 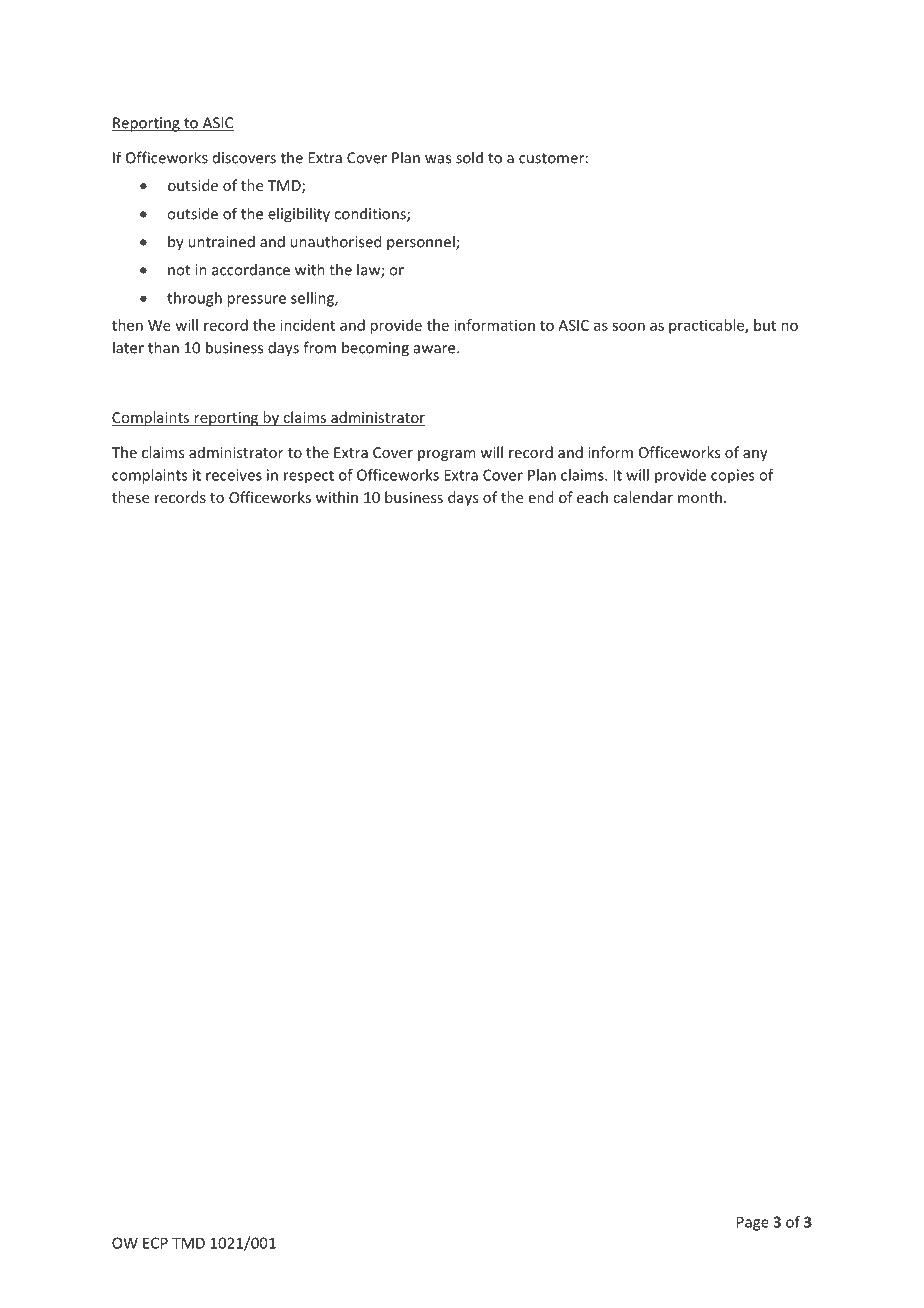 I want to click on Page, so click(x=753, y=1223).
